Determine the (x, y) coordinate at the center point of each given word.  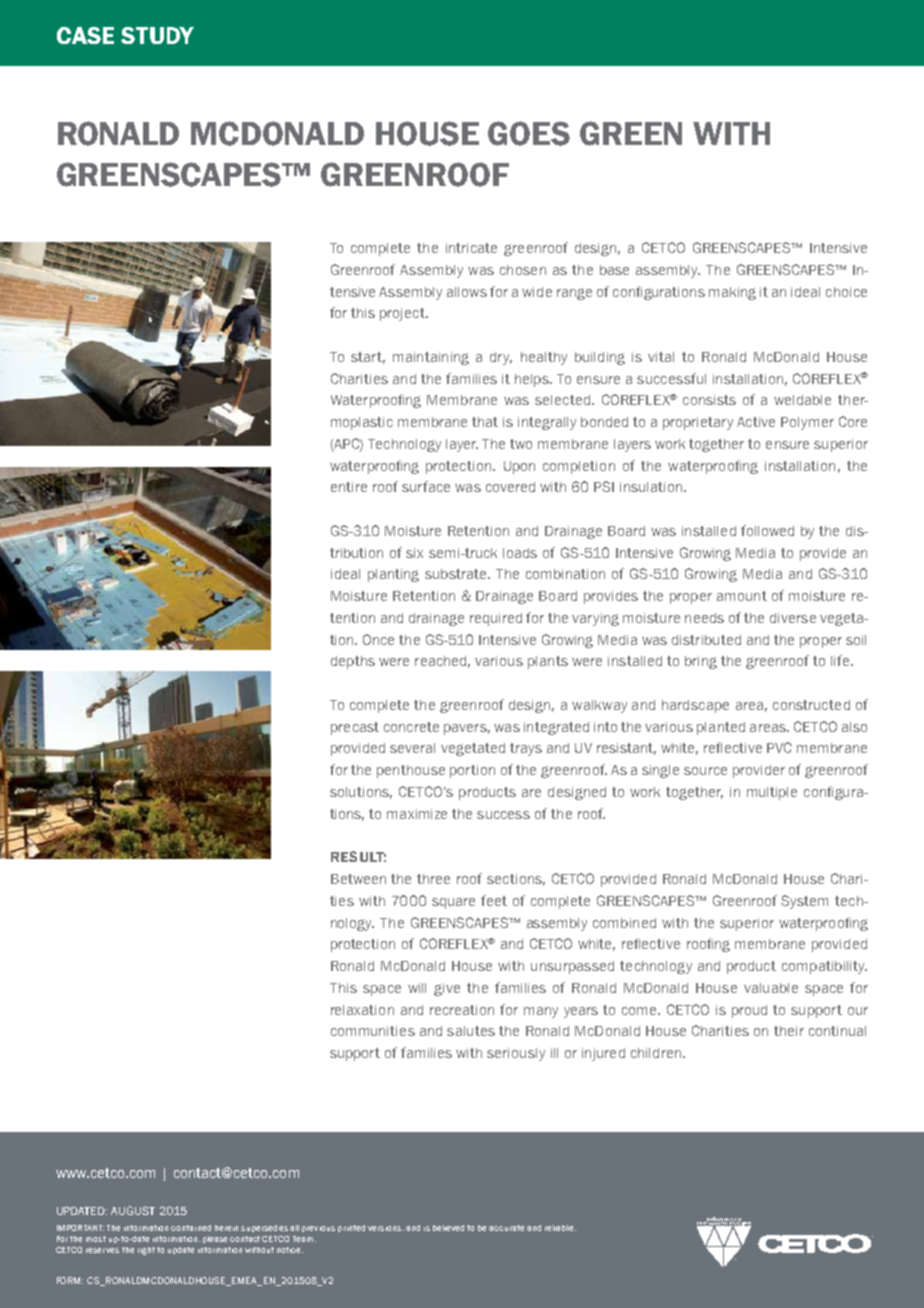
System (804, 902)
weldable (802, 400)
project (403, 314)
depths (353, 662)
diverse (793, 618)
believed (448, 1228)
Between (358, 879)
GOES (529, 133)
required (496, 619)
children (657, 1053)
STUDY (157, 35)
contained (191, 1228)
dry (501, 358)
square (453, 903)
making (732, 293)
